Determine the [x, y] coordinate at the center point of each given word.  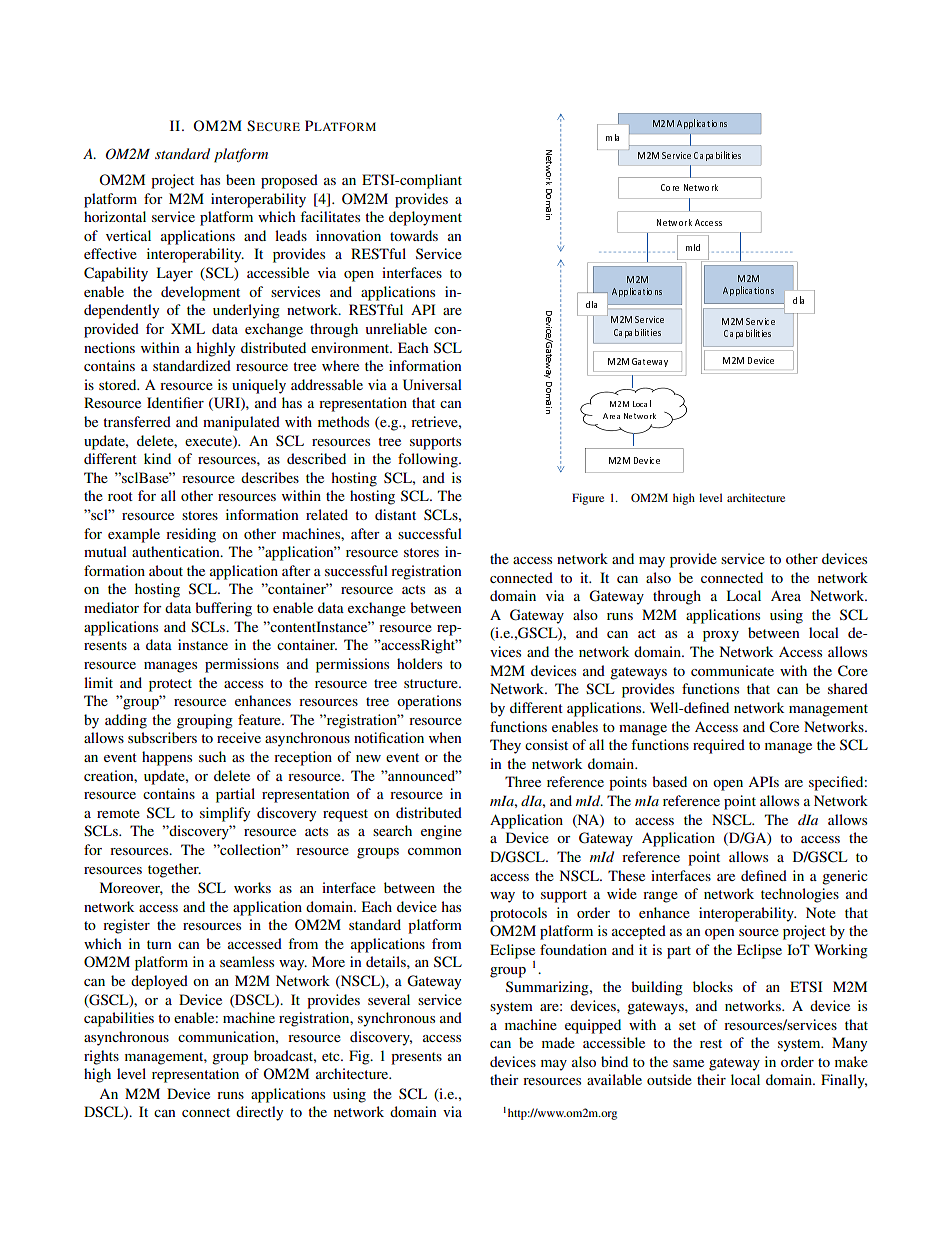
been [240, 179]
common [435, 851]
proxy [721, 636]
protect [170, 685]
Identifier [175, 402]
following [429, 460]
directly [259, 1113]
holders [419, 663]
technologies [800, 895]
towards [414, 235]
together [174, 870]
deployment [425, 218]
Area [786, 596]
